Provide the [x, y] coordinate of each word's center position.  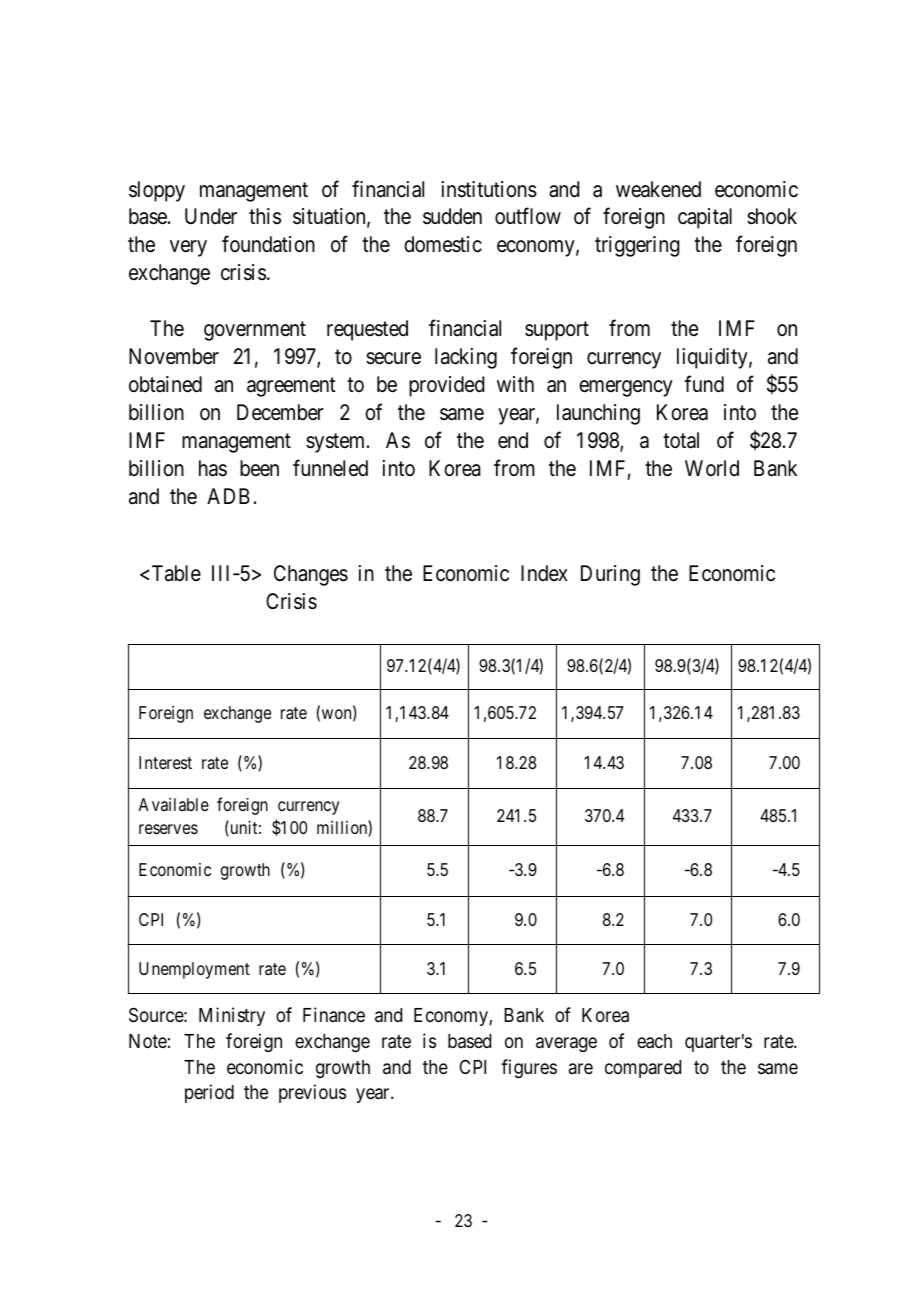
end [513, 440]
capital [705, 218]
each [654, 1041]
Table [176, 573]
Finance [334, 1014]
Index [544, 573]
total [681, 440]
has [213, 468]
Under [211, 216]
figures [529, 1068]
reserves [168, 829]
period [209, 1093]
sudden [452, 216]
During [610, 575]
